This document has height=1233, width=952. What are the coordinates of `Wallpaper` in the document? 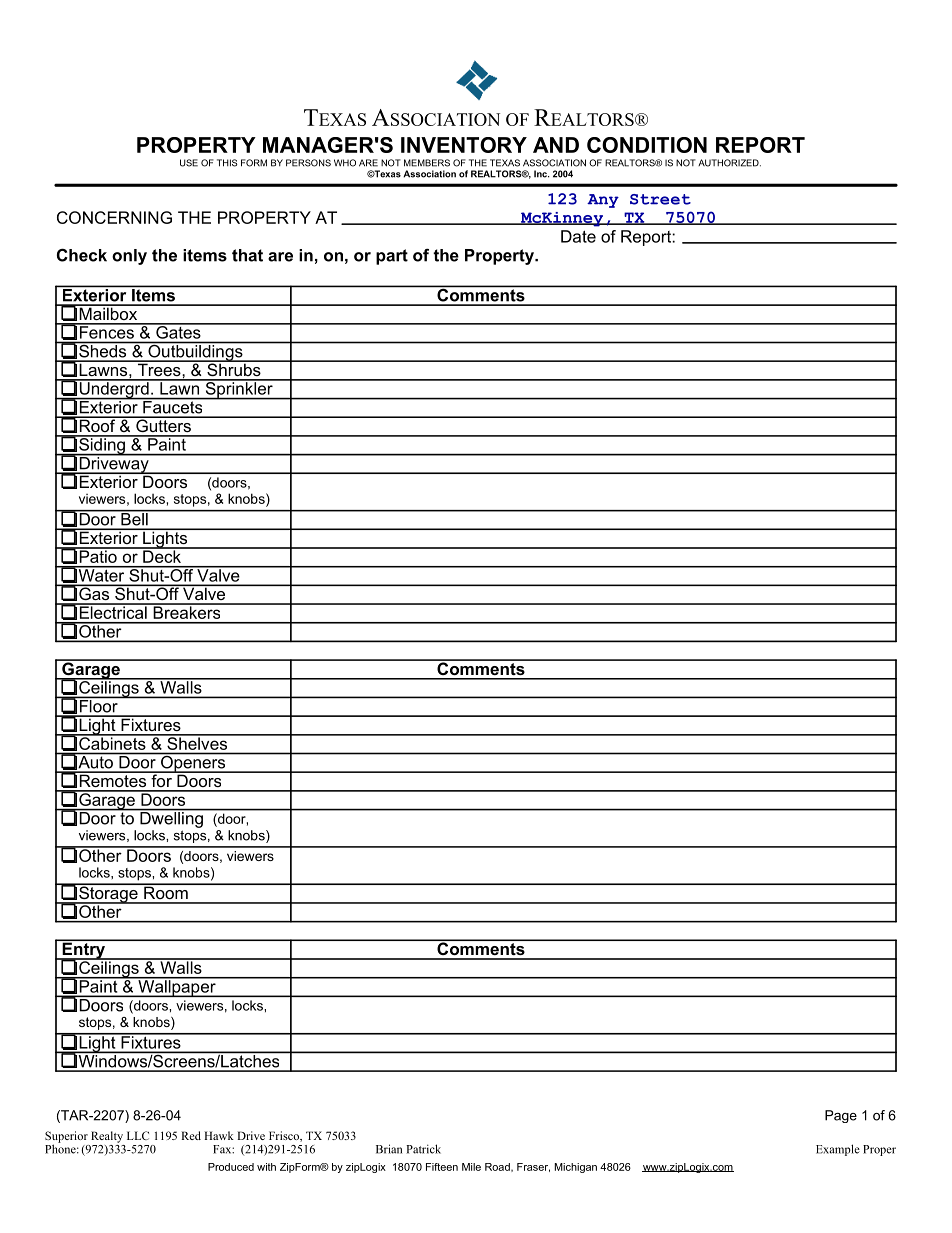 It's located at (177, 987).
